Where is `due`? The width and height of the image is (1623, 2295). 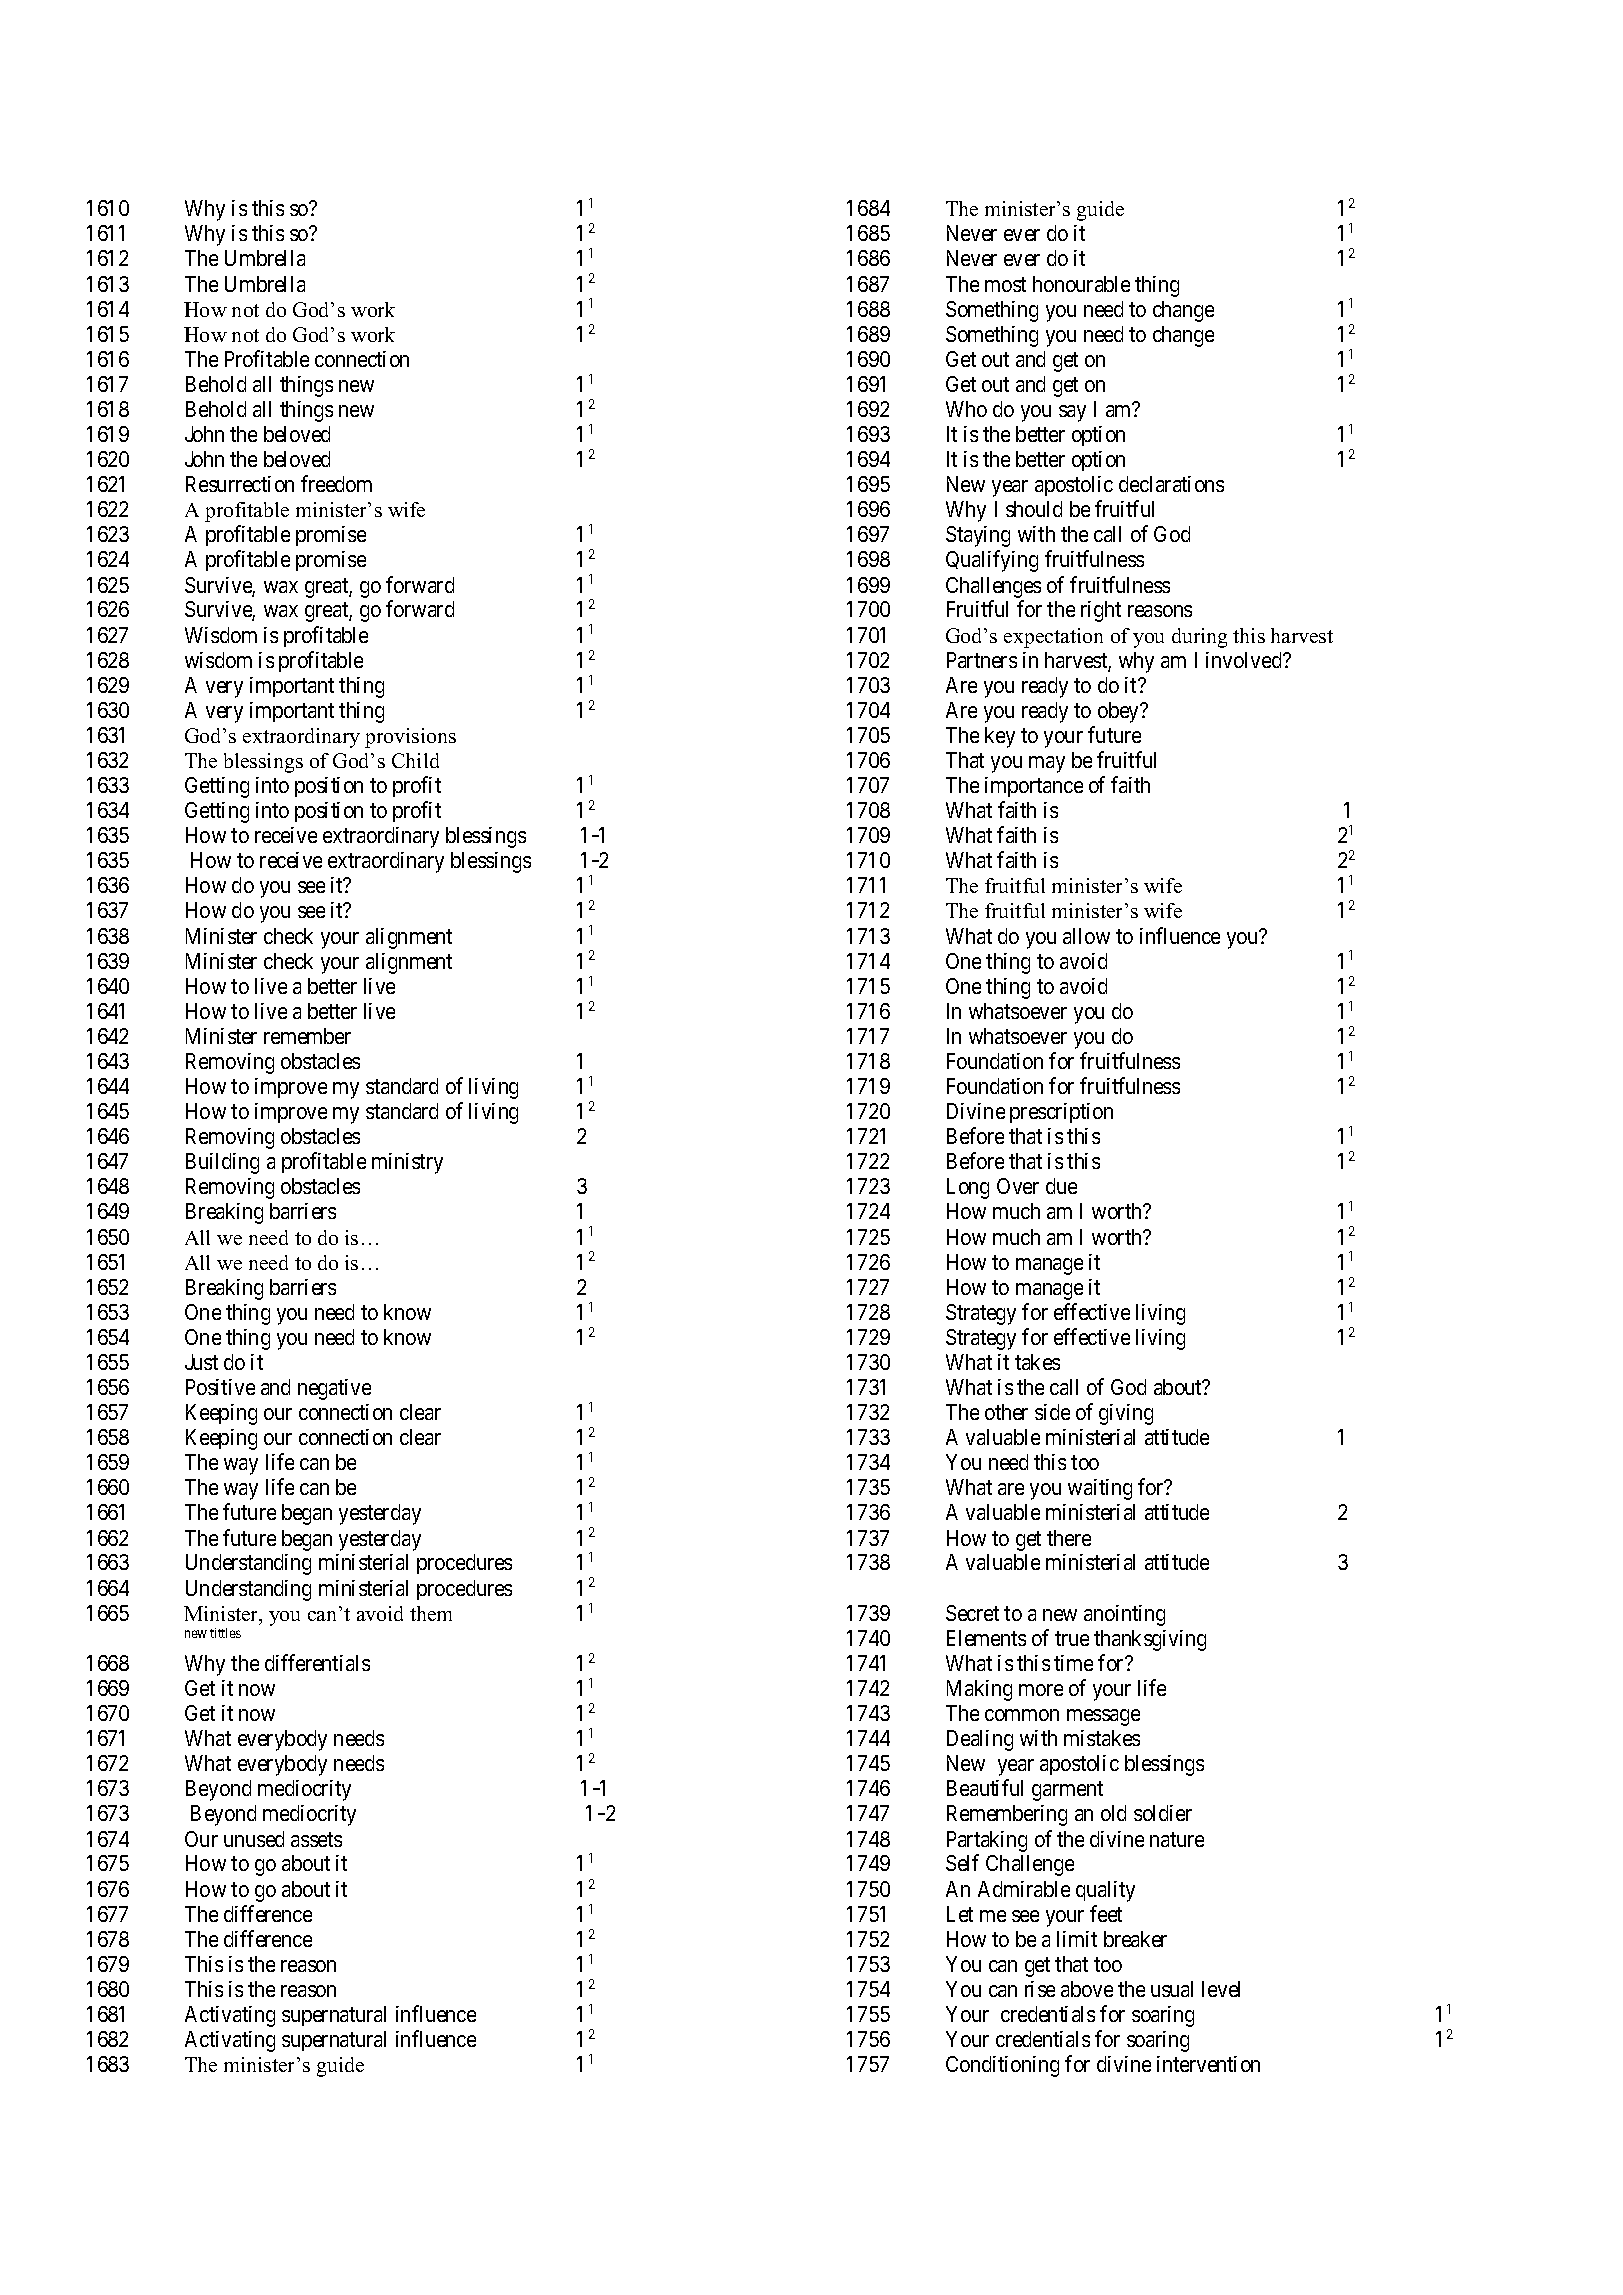
due is located at coordinates (1061, 1186).
